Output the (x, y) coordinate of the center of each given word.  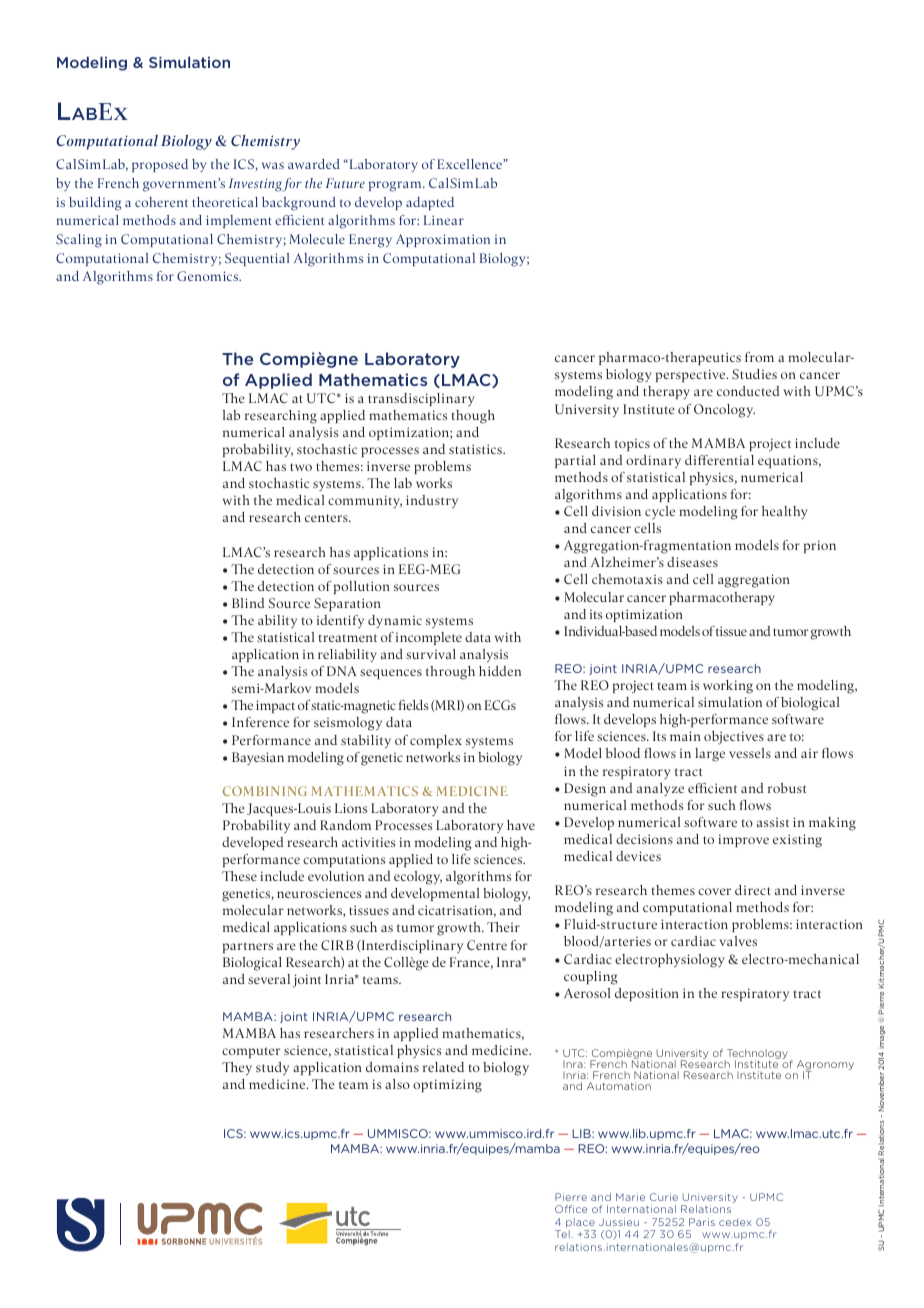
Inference (260, 722)
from (759, 357)
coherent (161, 202)
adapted (430, 203)
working (728, 687)
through (450, 673)
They (237, 1069)
